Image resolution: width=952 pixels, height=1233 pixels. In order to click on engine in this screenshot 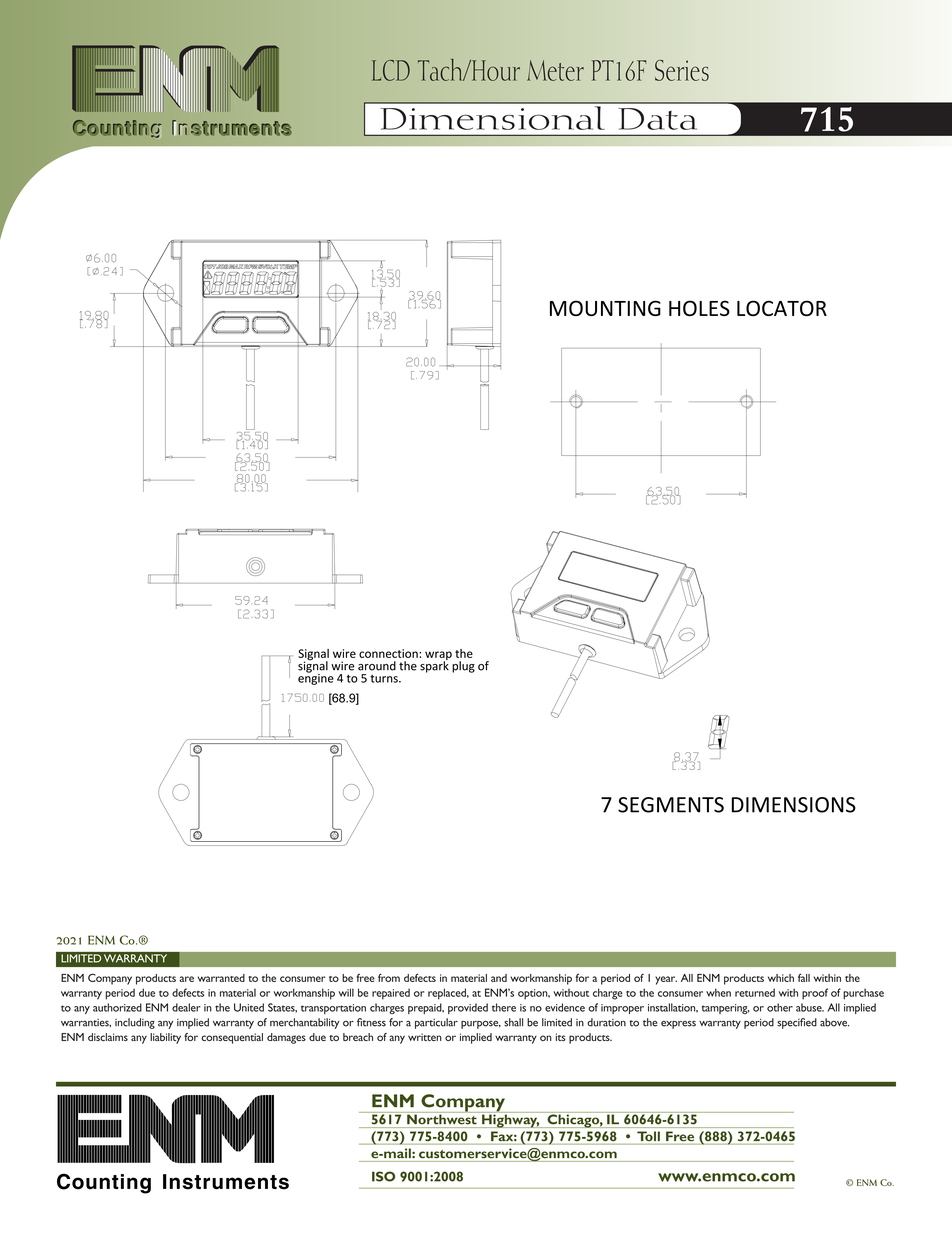, I will do `click(316, 678)`.
